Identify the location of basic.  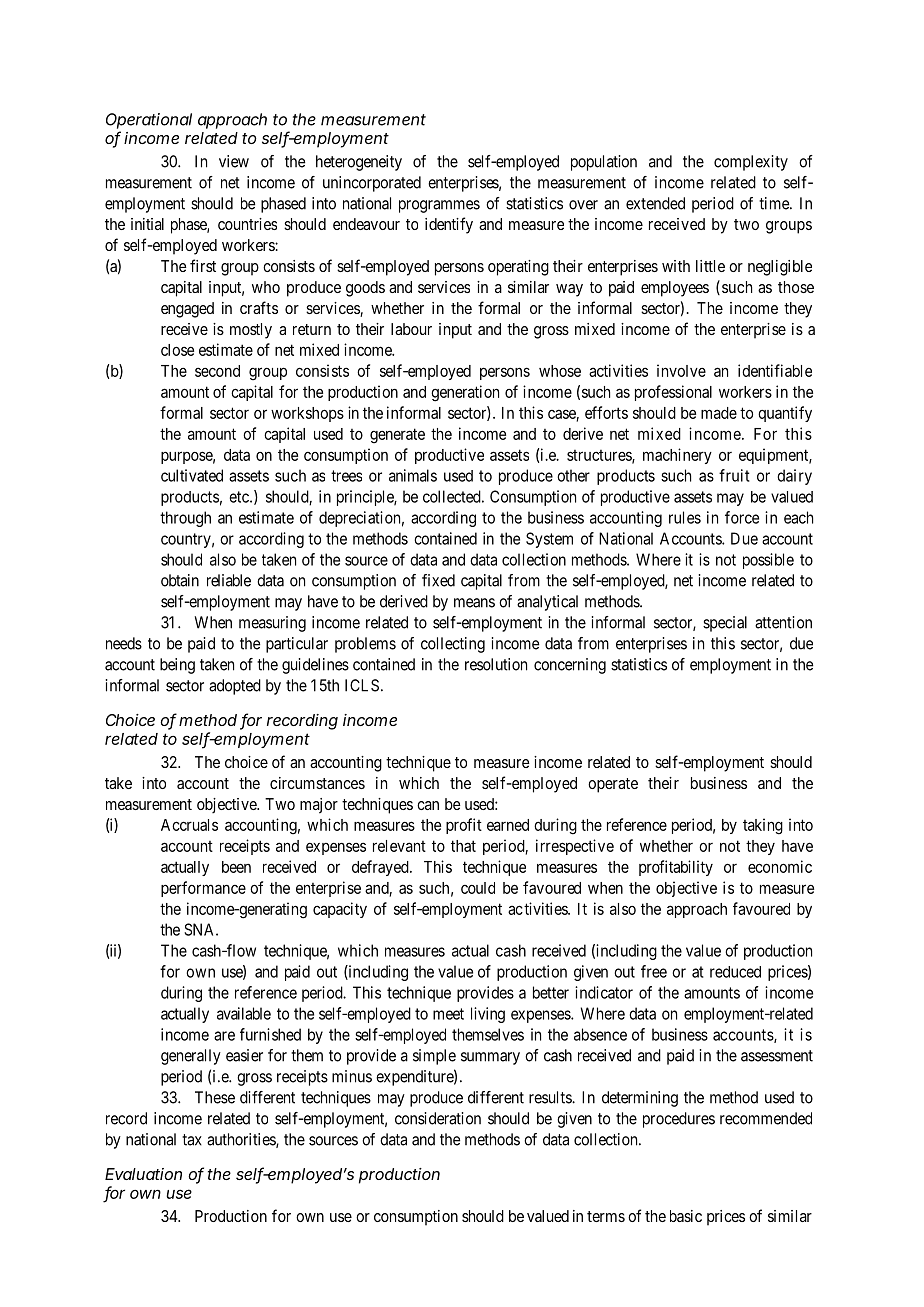
(686, 1216).
